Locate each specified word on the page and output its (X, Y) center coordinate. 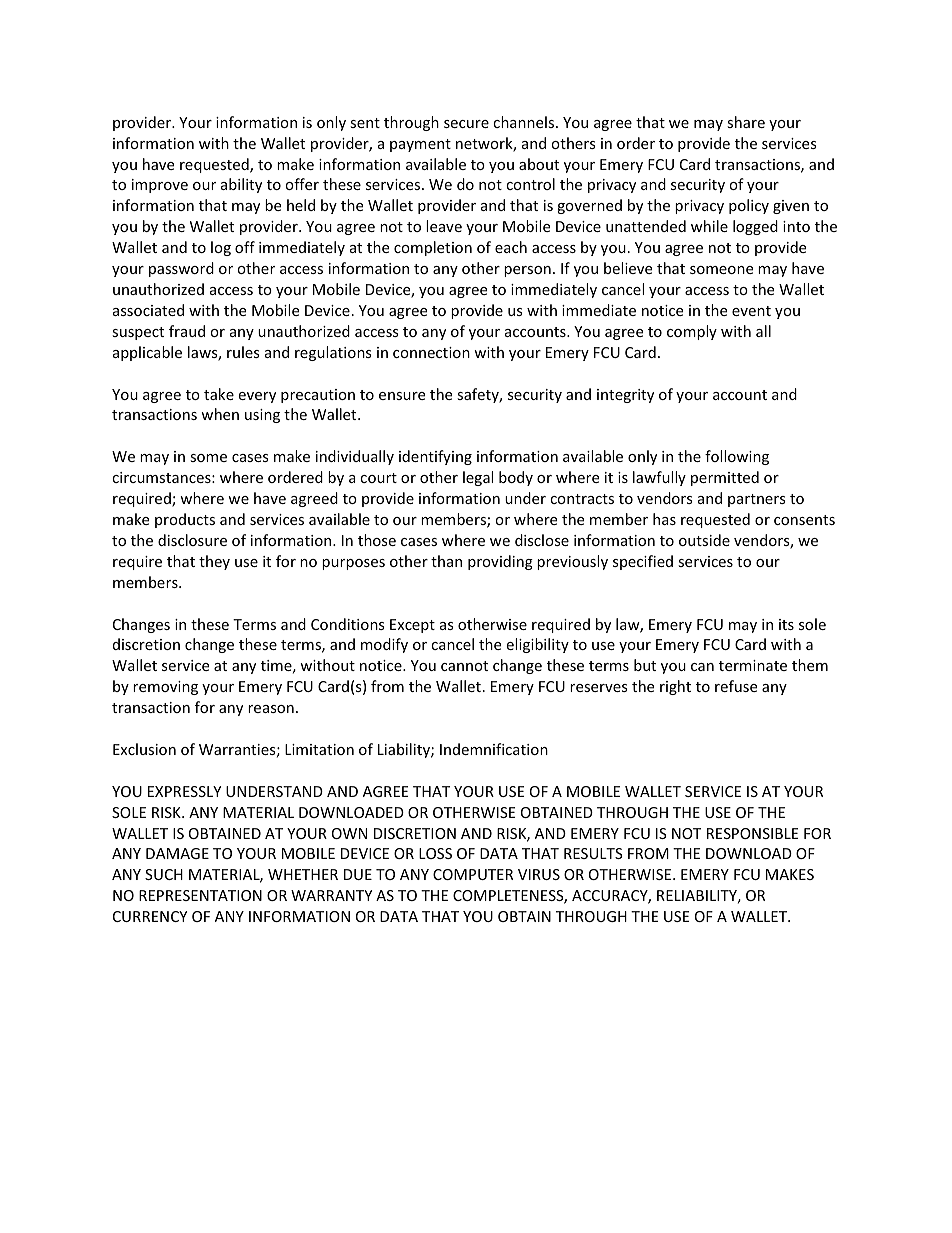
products (185, 520)
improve (160, 186)
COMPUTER (473, 874)
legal (478, 478)
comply (692, 332)
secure (466, 124)
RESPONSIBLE (753, 833)
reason (271, 709)
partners (757, 500)
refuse (736, 686)
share (746, 122)
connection (431, 352)
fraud (187, 331)
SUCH (164, 874)
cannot (464, 666)
